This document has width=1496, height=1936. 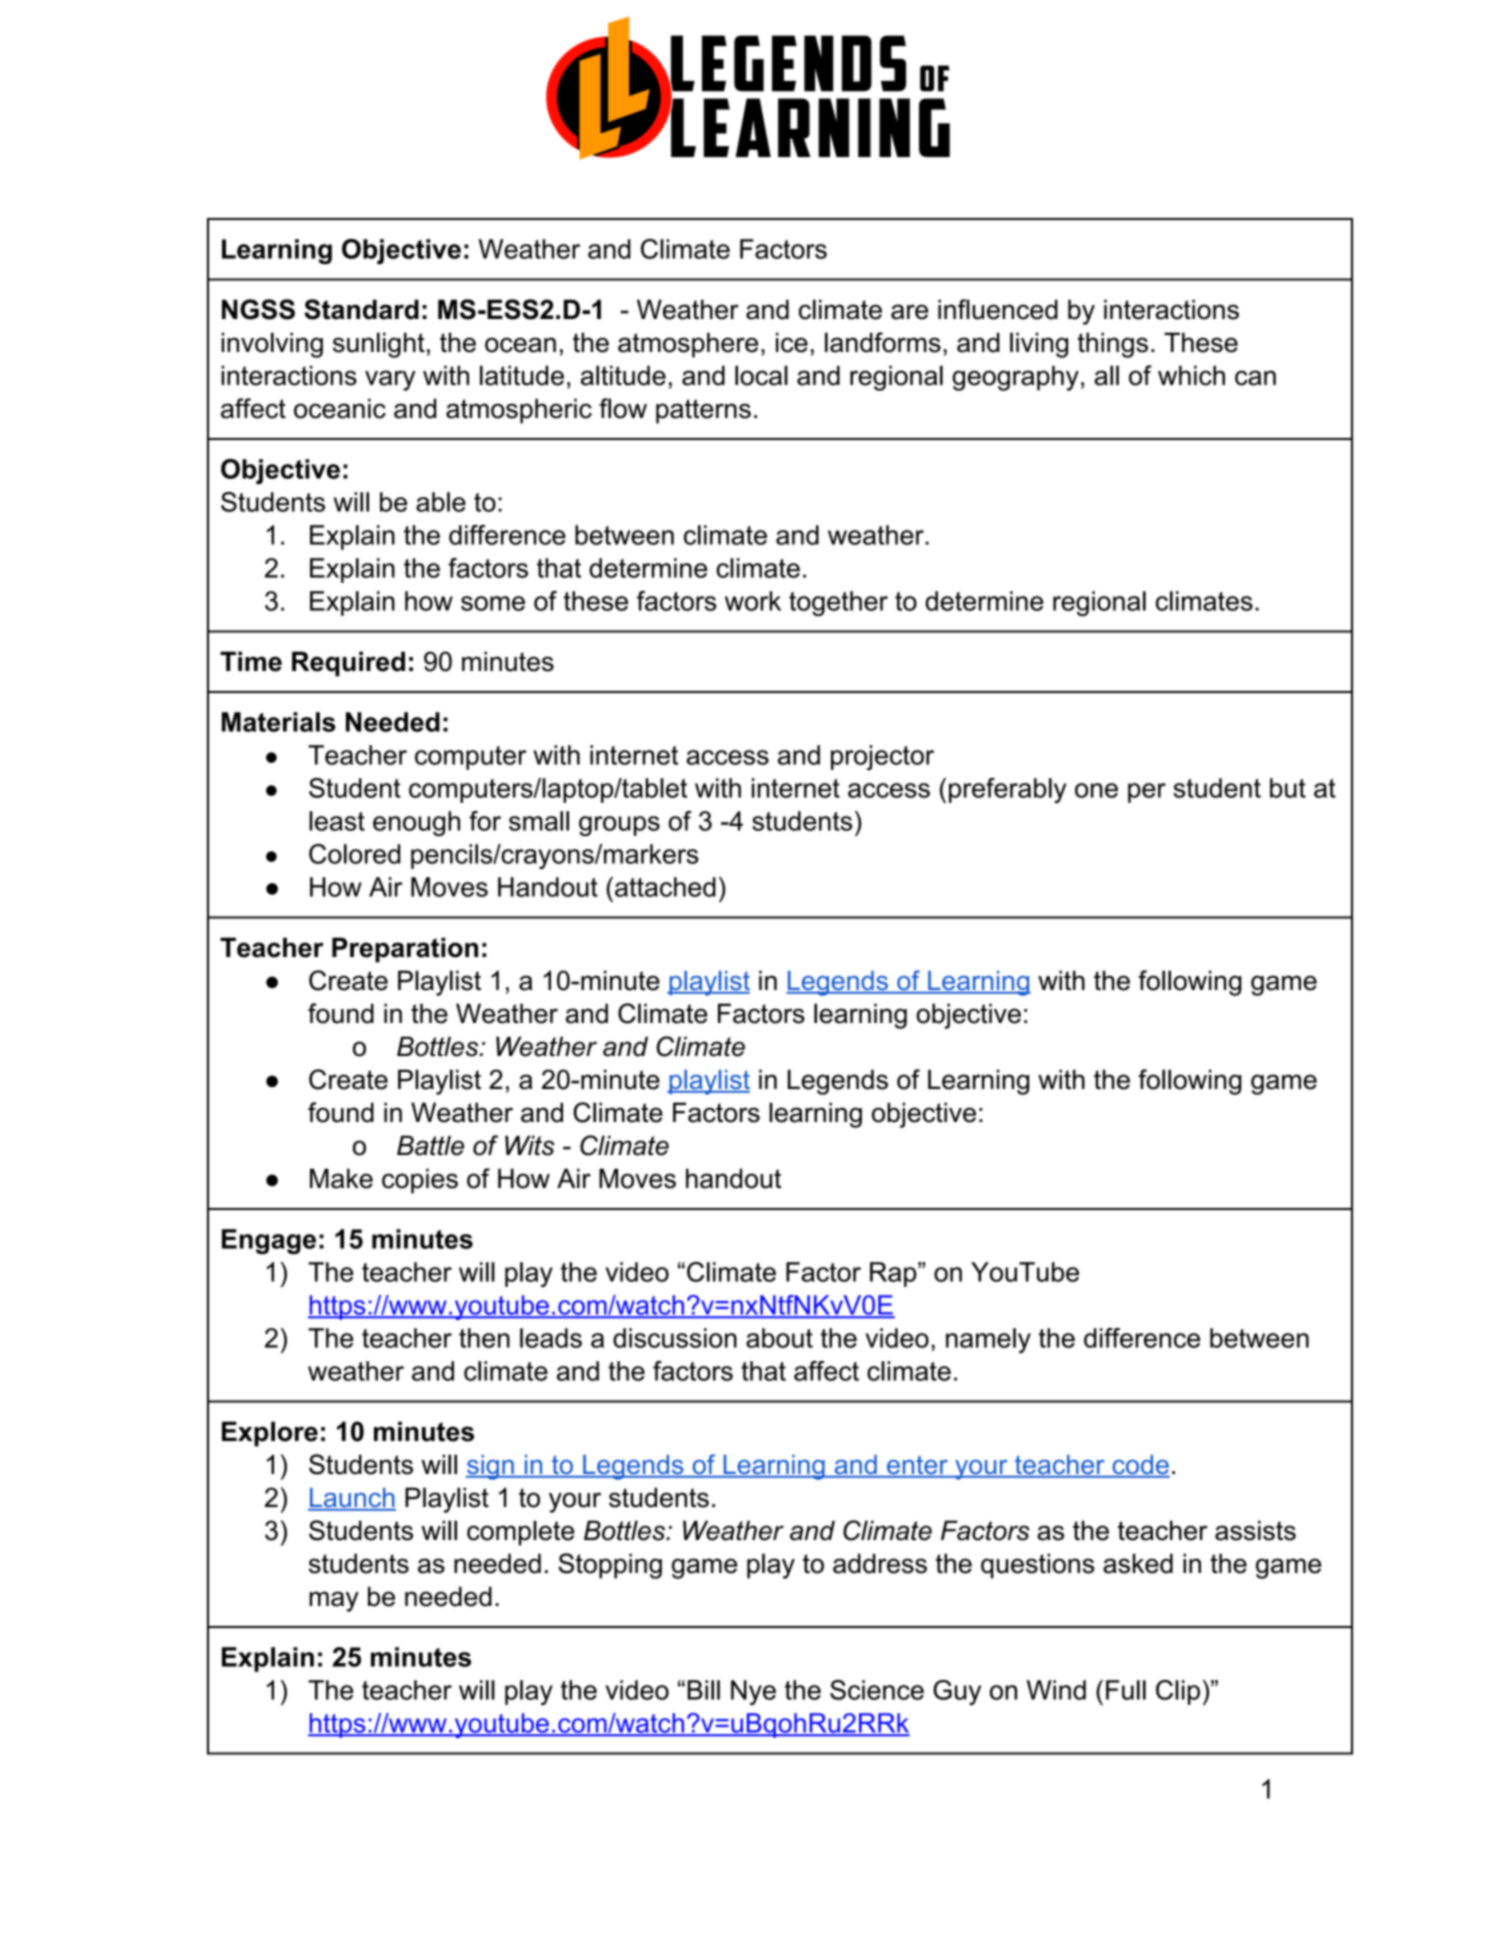 I want to click on ice, so click(x=792, y=342).
